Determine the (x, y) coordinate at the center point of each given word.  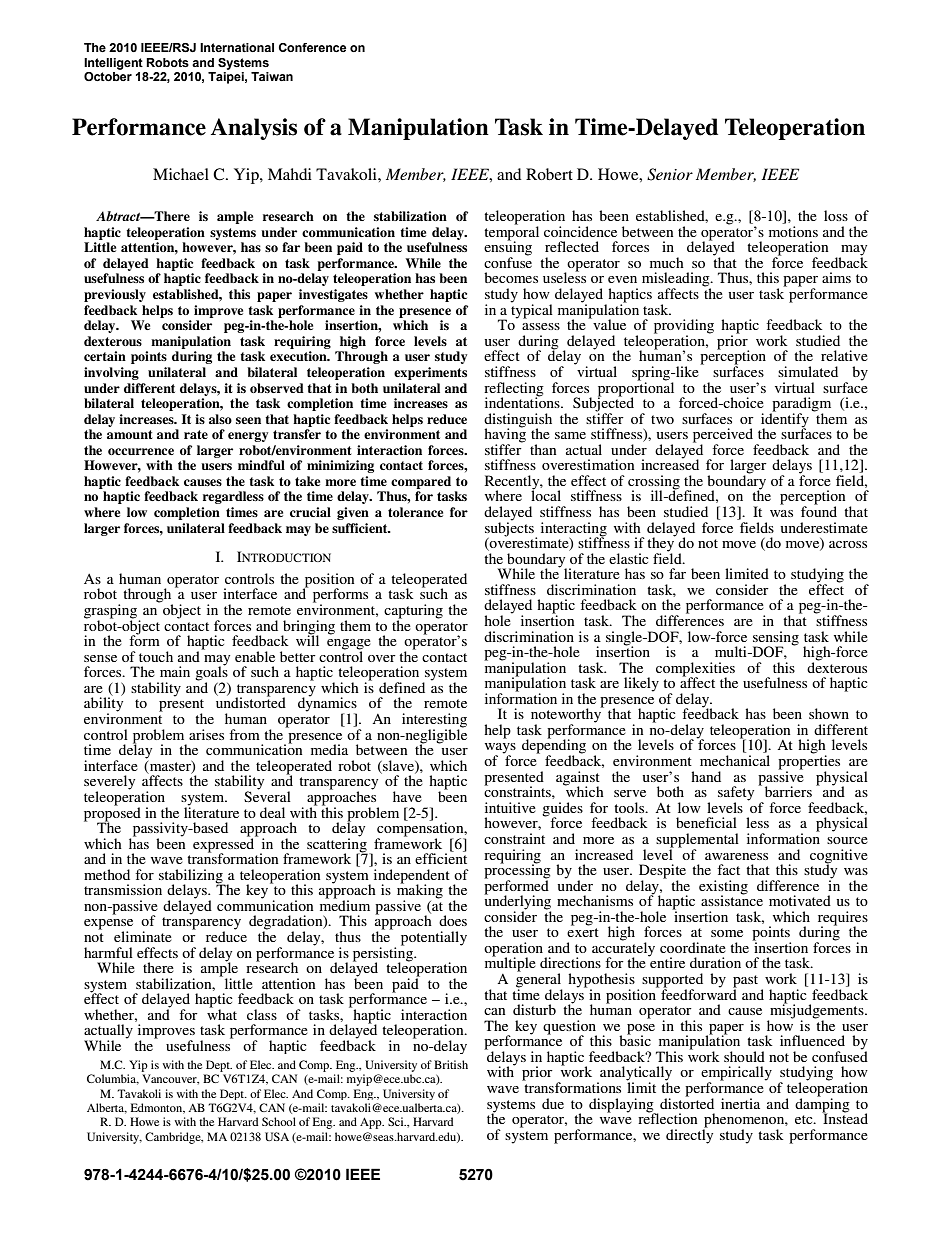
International (237, 47)
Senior (670, 174)
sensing (776, 639)
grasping (110, 612)
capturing (413, 612)
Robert (549, 174)
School (279, 1121)
